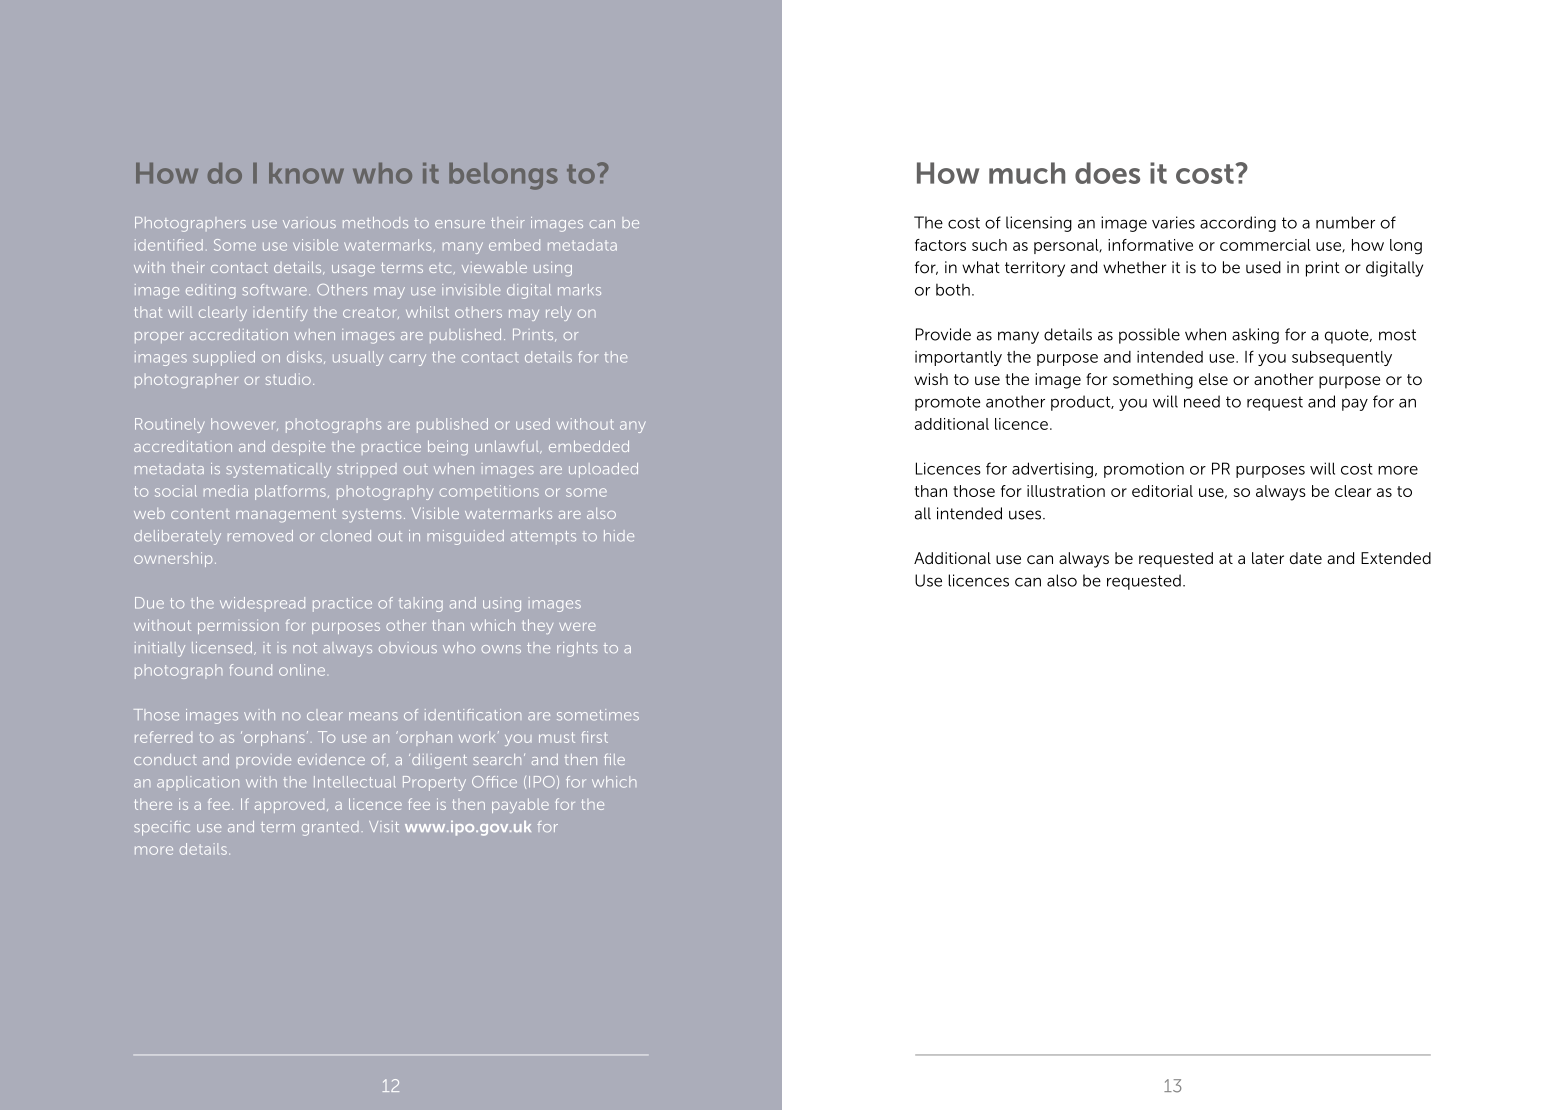  Describe the element at coordinates (262, 604) in the document. I see `widespread` at that location.
